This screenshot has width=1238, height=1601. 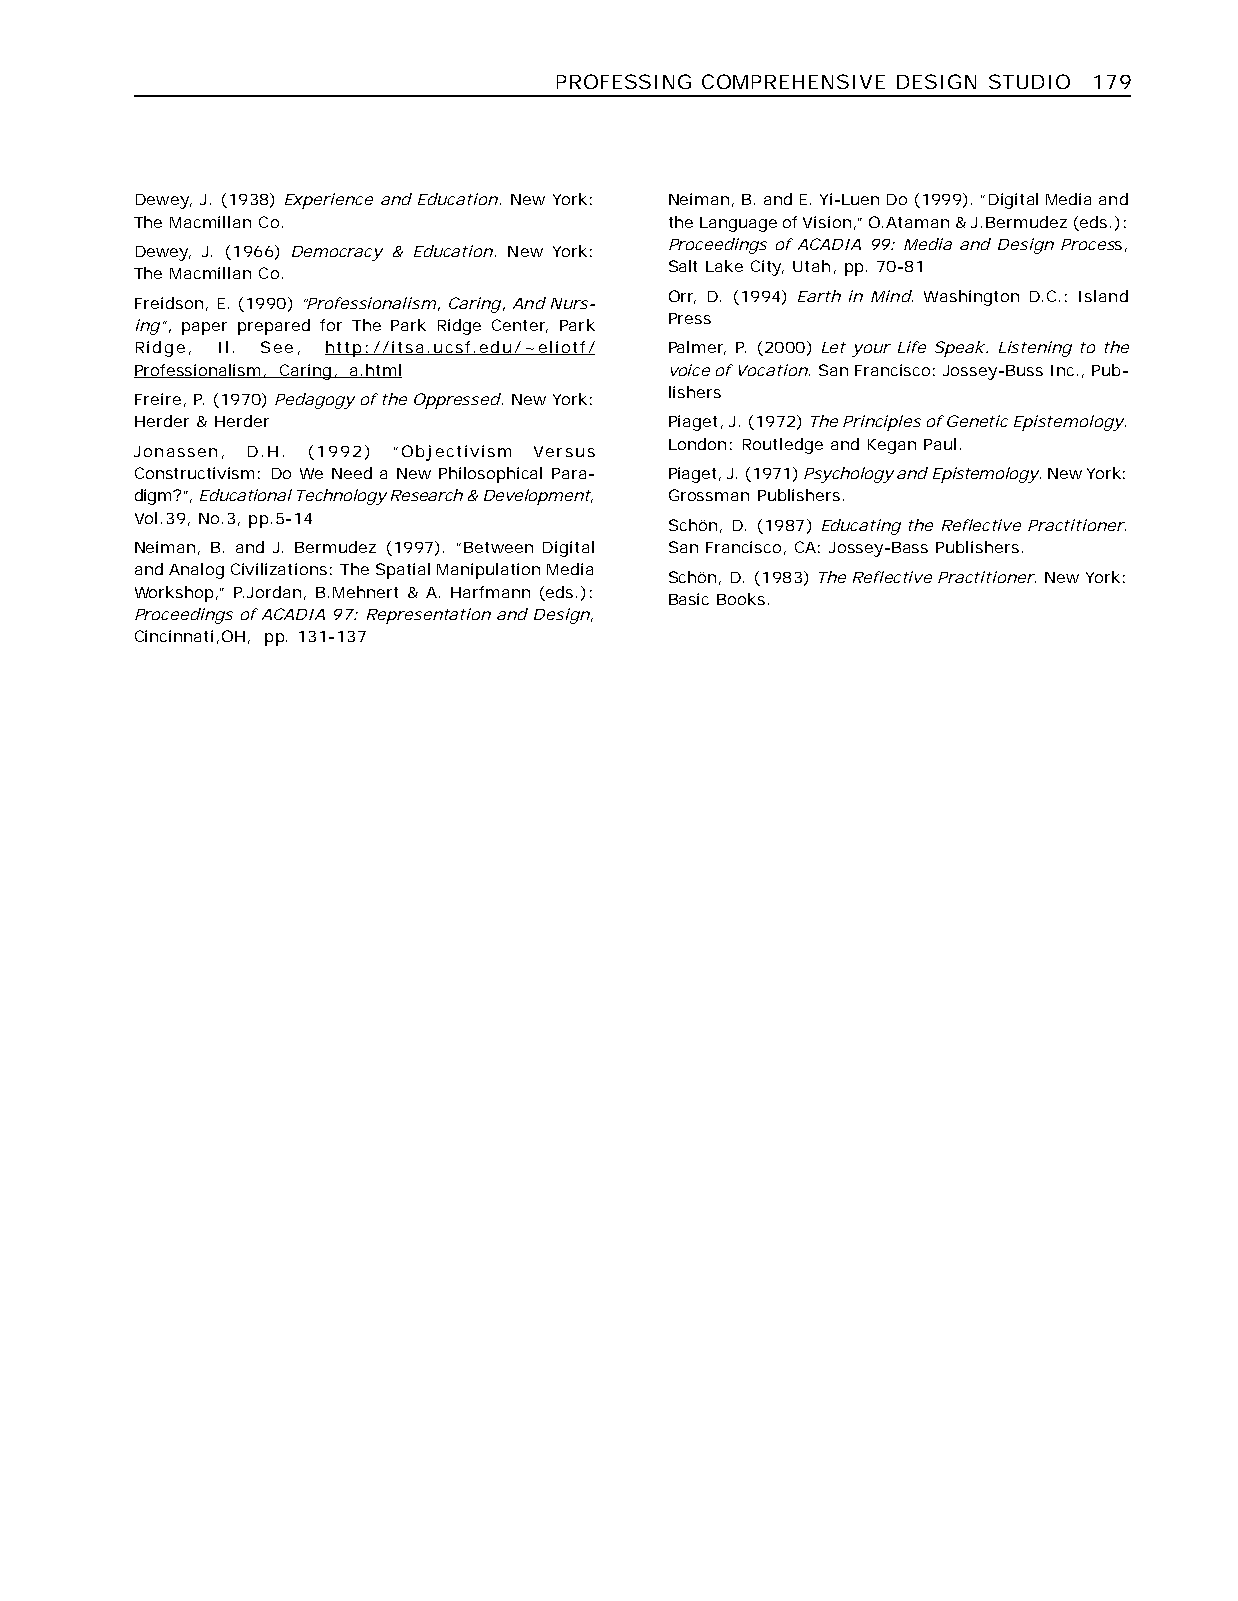 I want to click on Process, so click(x=1091, y=244).
